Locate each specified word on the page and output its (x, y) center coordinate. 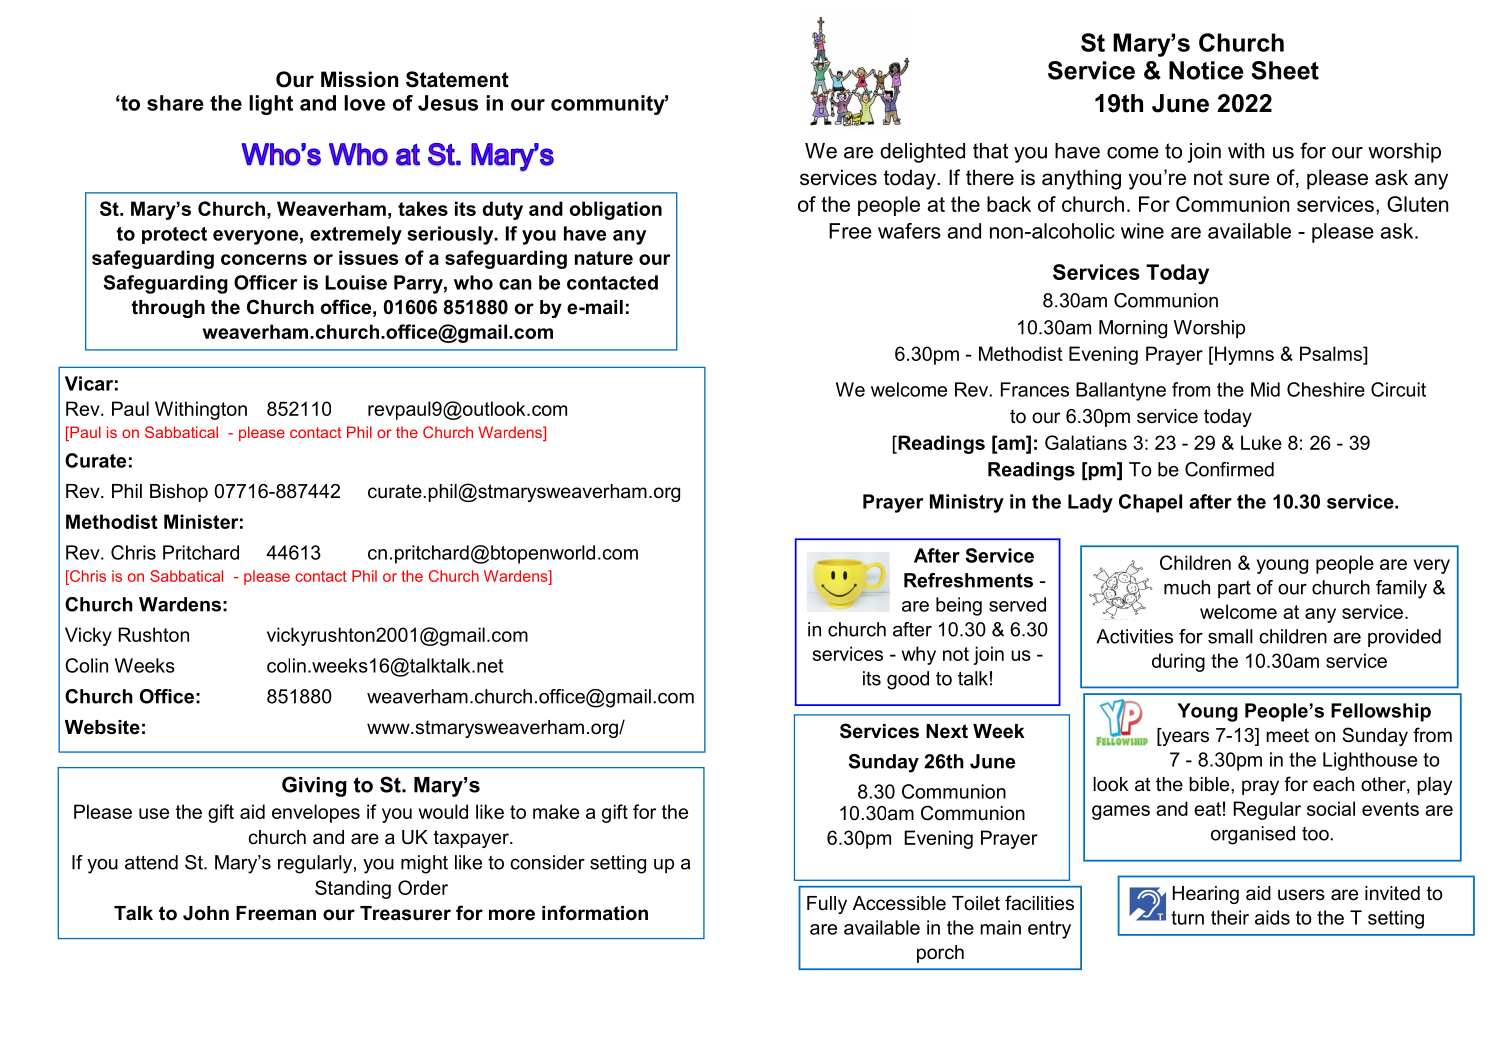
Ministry (967, 503)
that (990, 151)
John (206, 913)
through (168, 309)
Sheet (1285, 70)
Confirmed (1229, 469)
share (175, 103)
